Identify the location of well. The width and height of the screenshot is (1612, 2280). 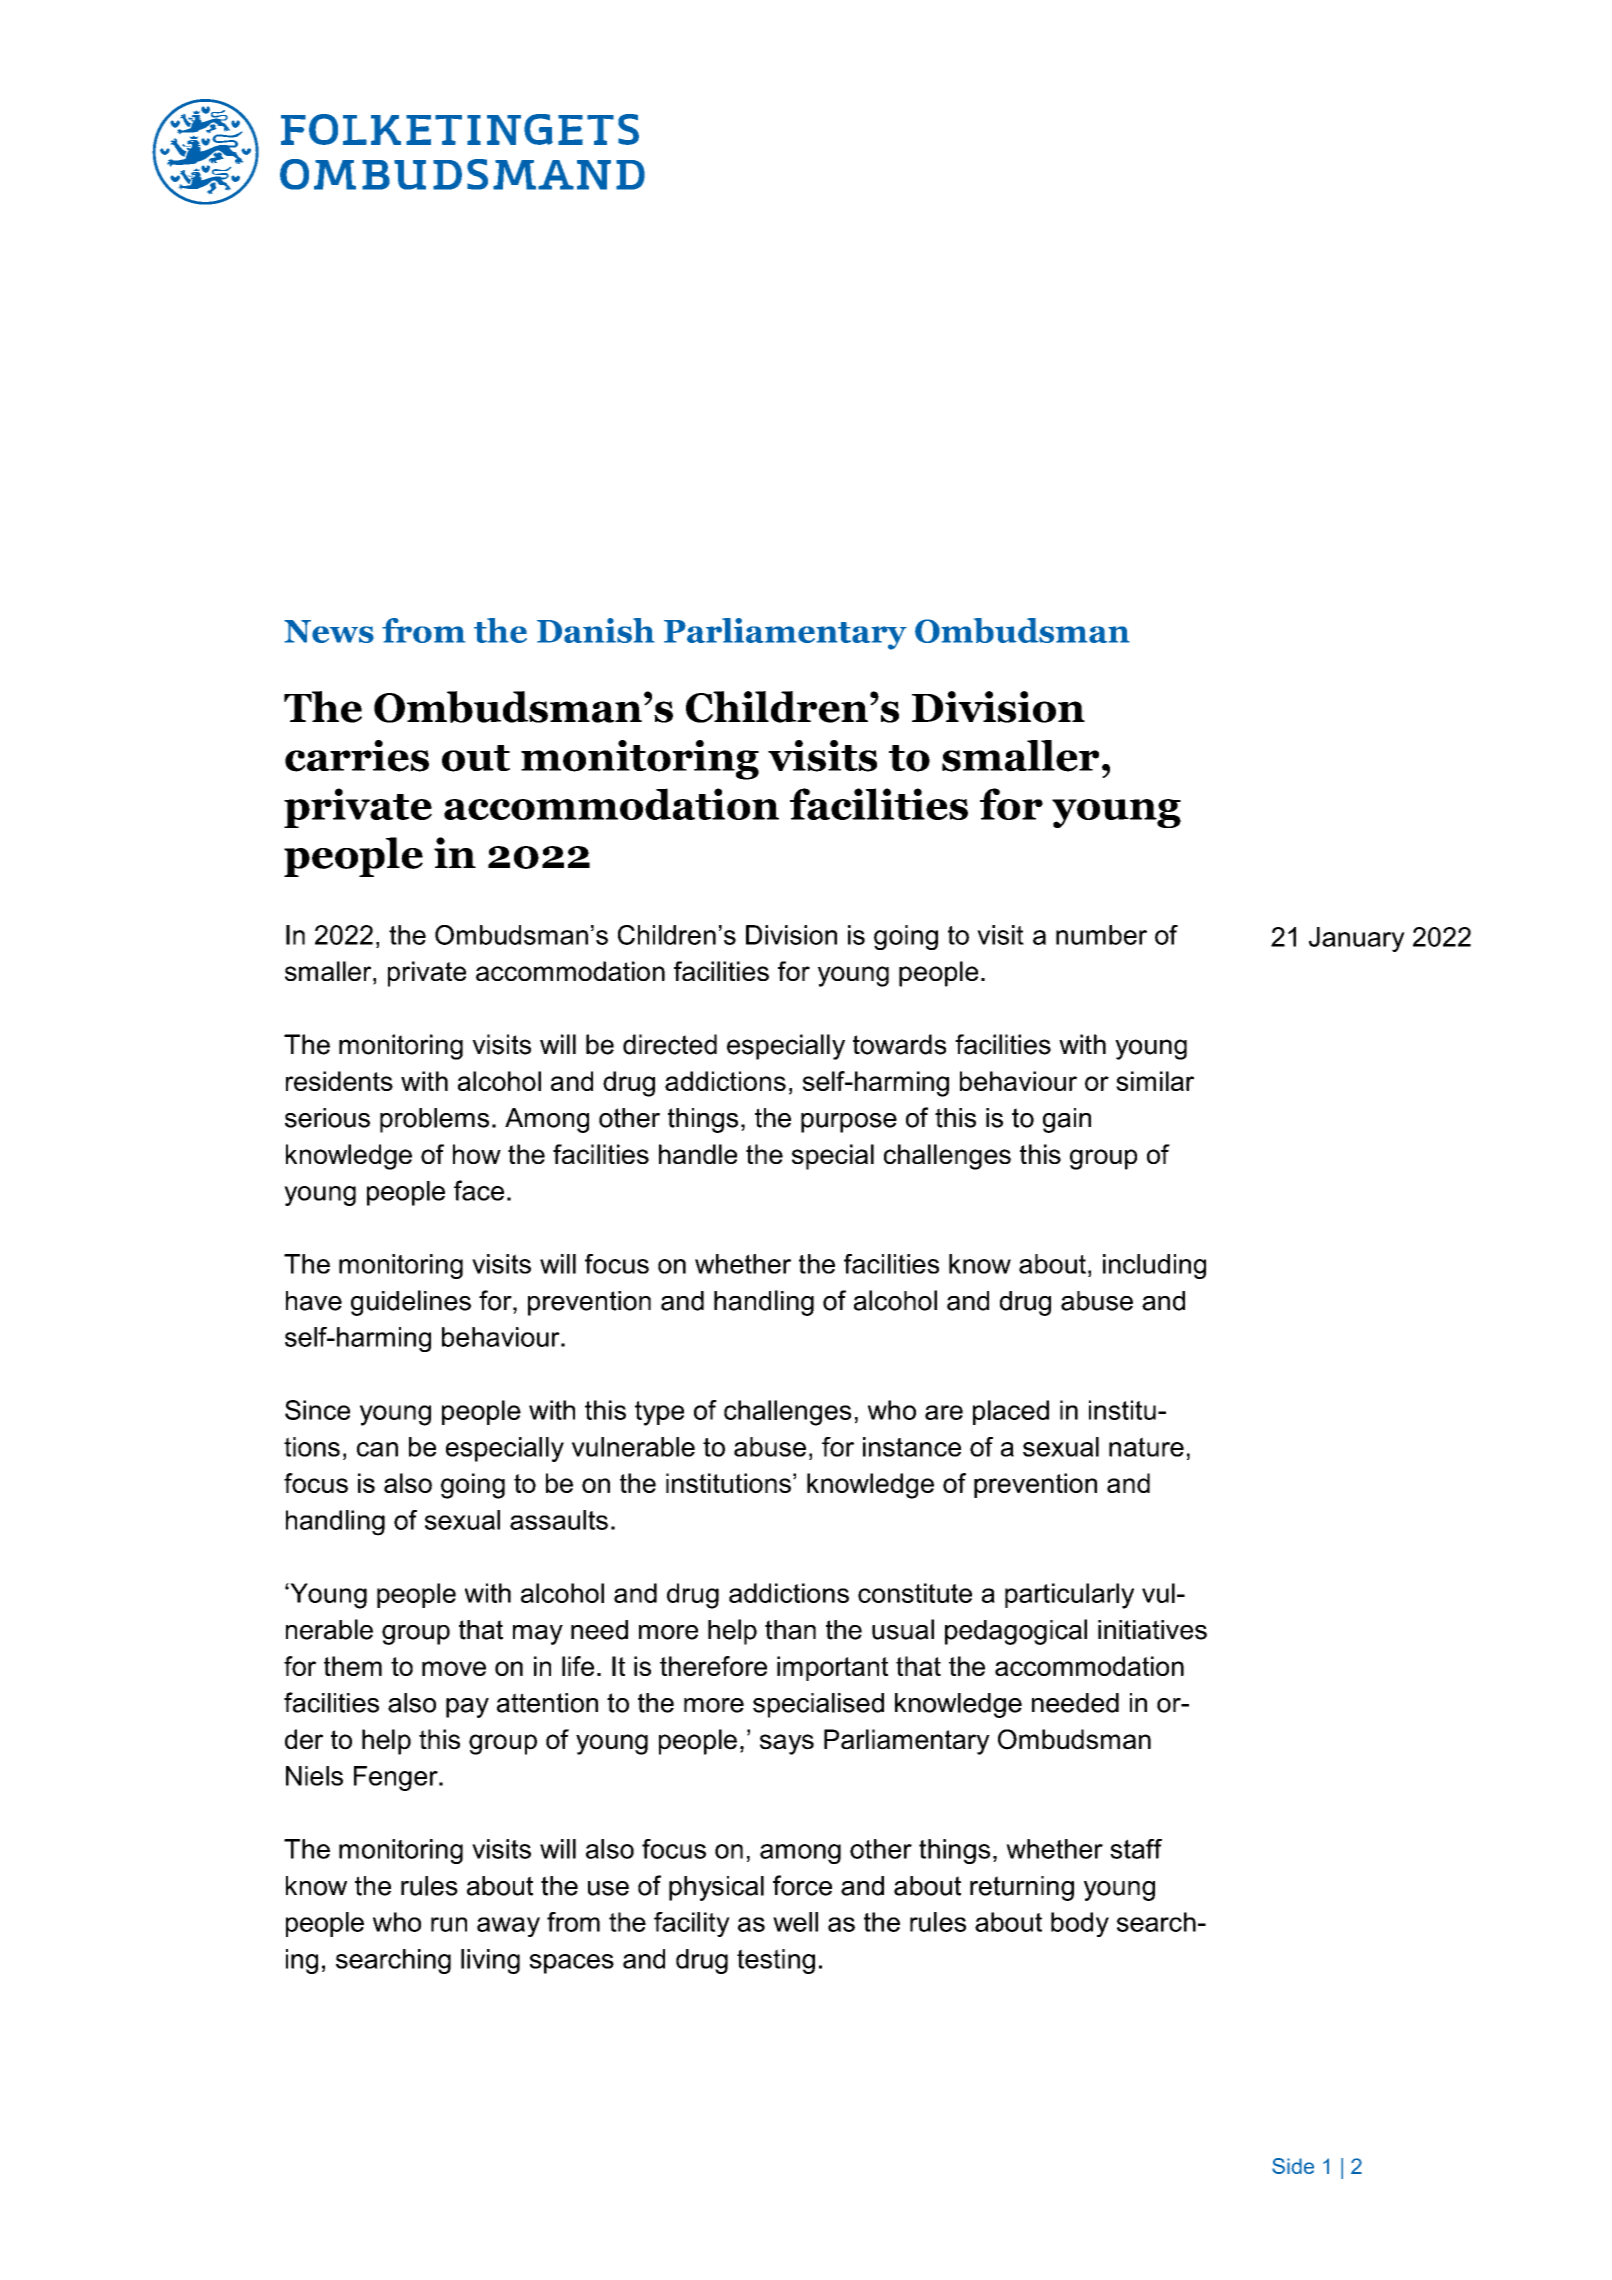
(795, 1922).
